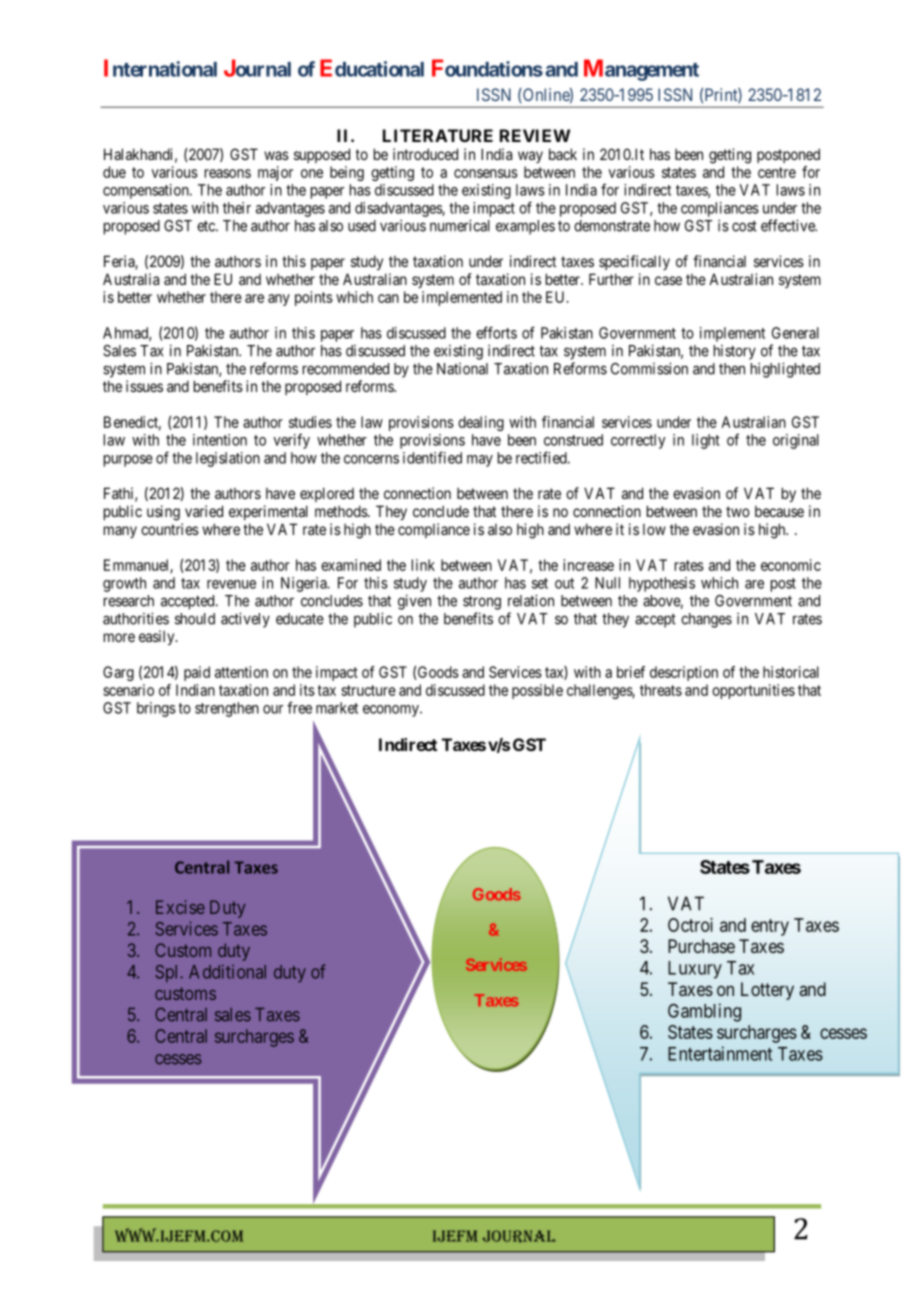 The height and width of the document is (1307, 924). What do you see at coordinates (770, 927) in the document?
I see `entry` at bounding box center [770, 927].
